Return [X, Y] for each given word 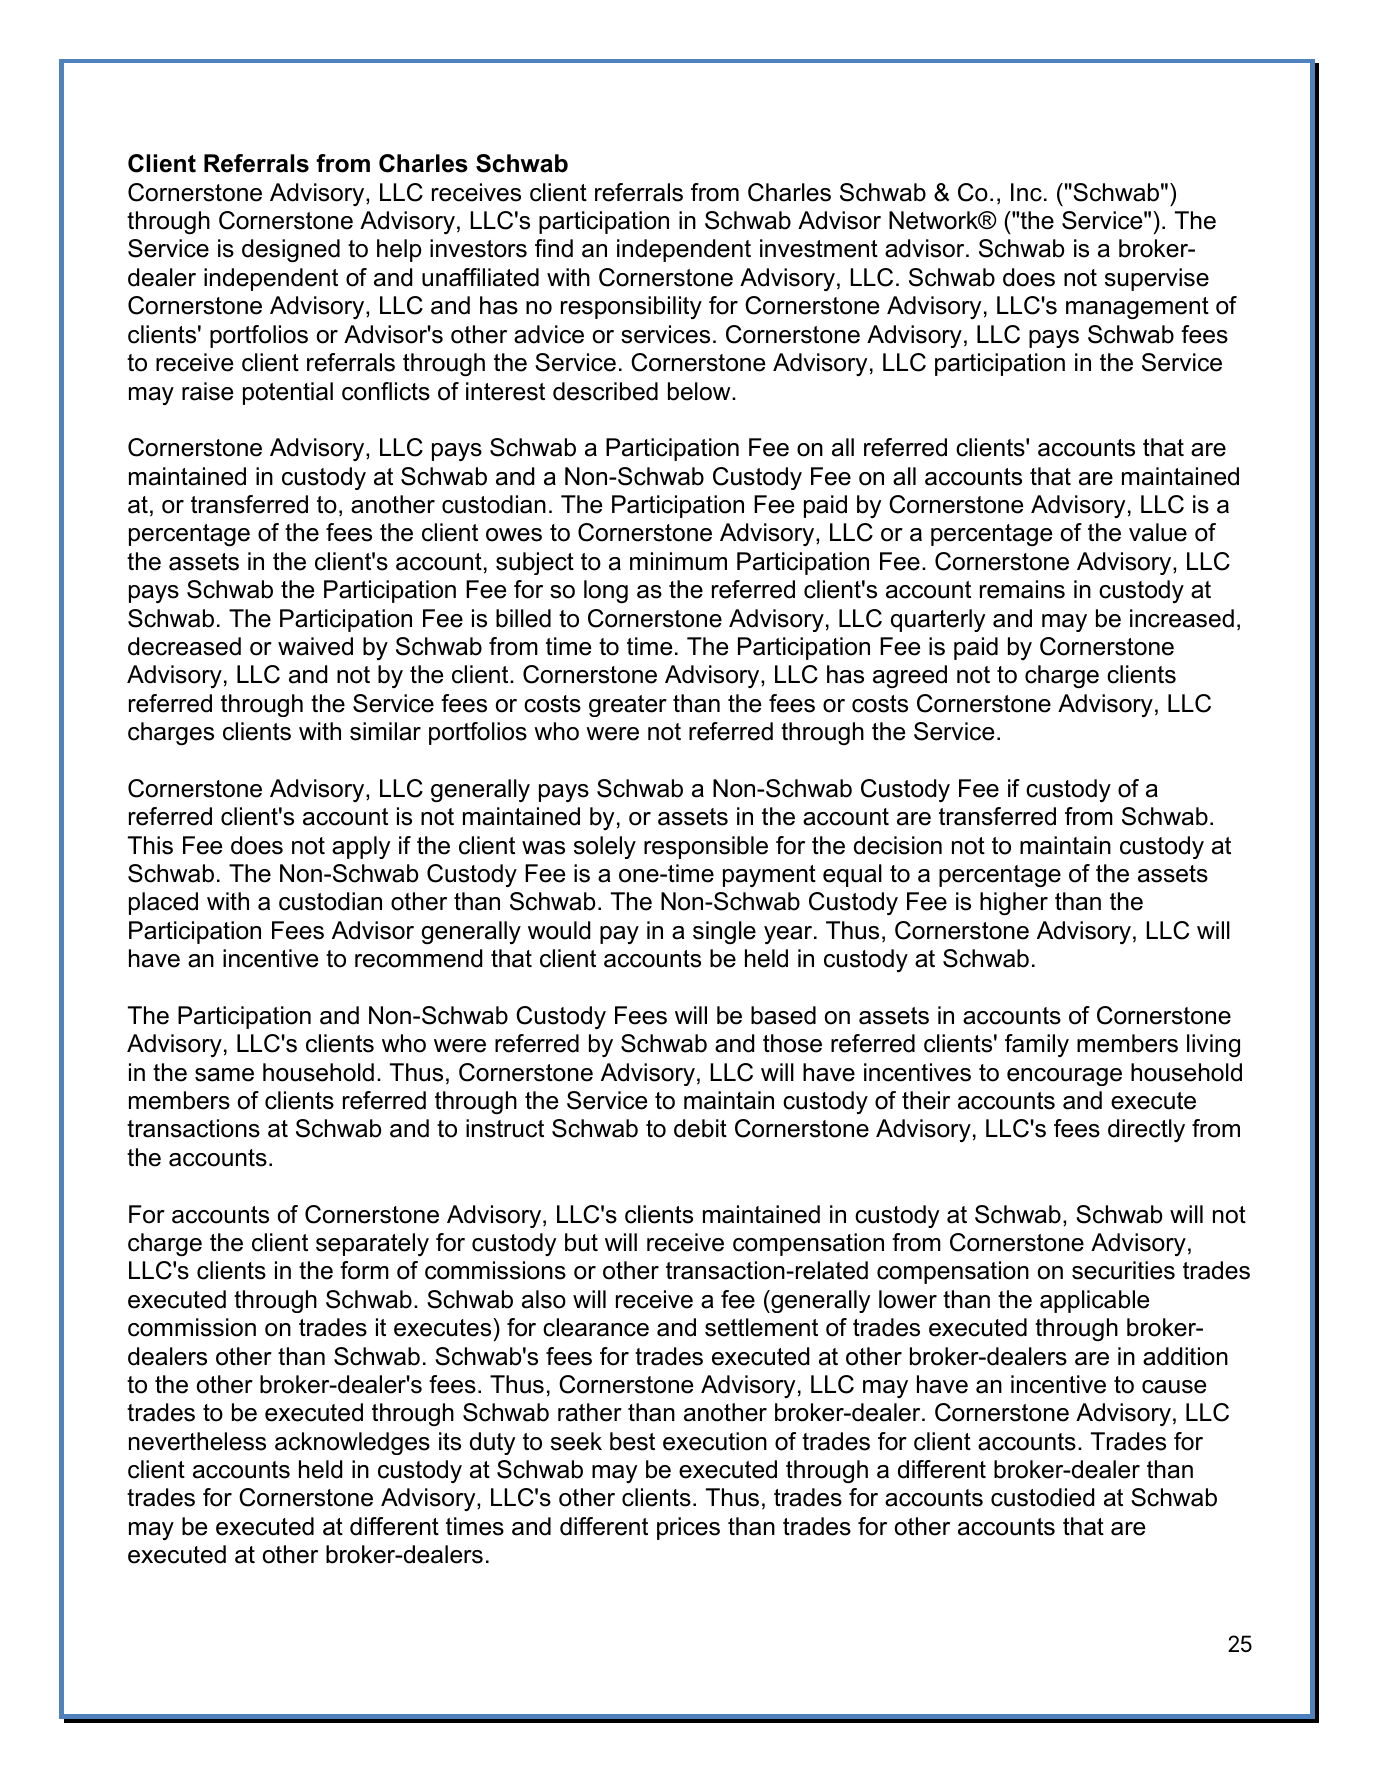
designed [291, 250]
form [364, 1270]
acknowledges [352, 1443]
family [1037, 1045]
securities [1123, 1270]
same [224, 1075]
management [1137, 308]
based [783, 1015]
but [581, 1242]
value [1158, 532]
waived [315, 646]
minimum [678, 561]
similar [385, 731]
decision [898, 845]
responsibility [631, 307]
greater [628, 706]
